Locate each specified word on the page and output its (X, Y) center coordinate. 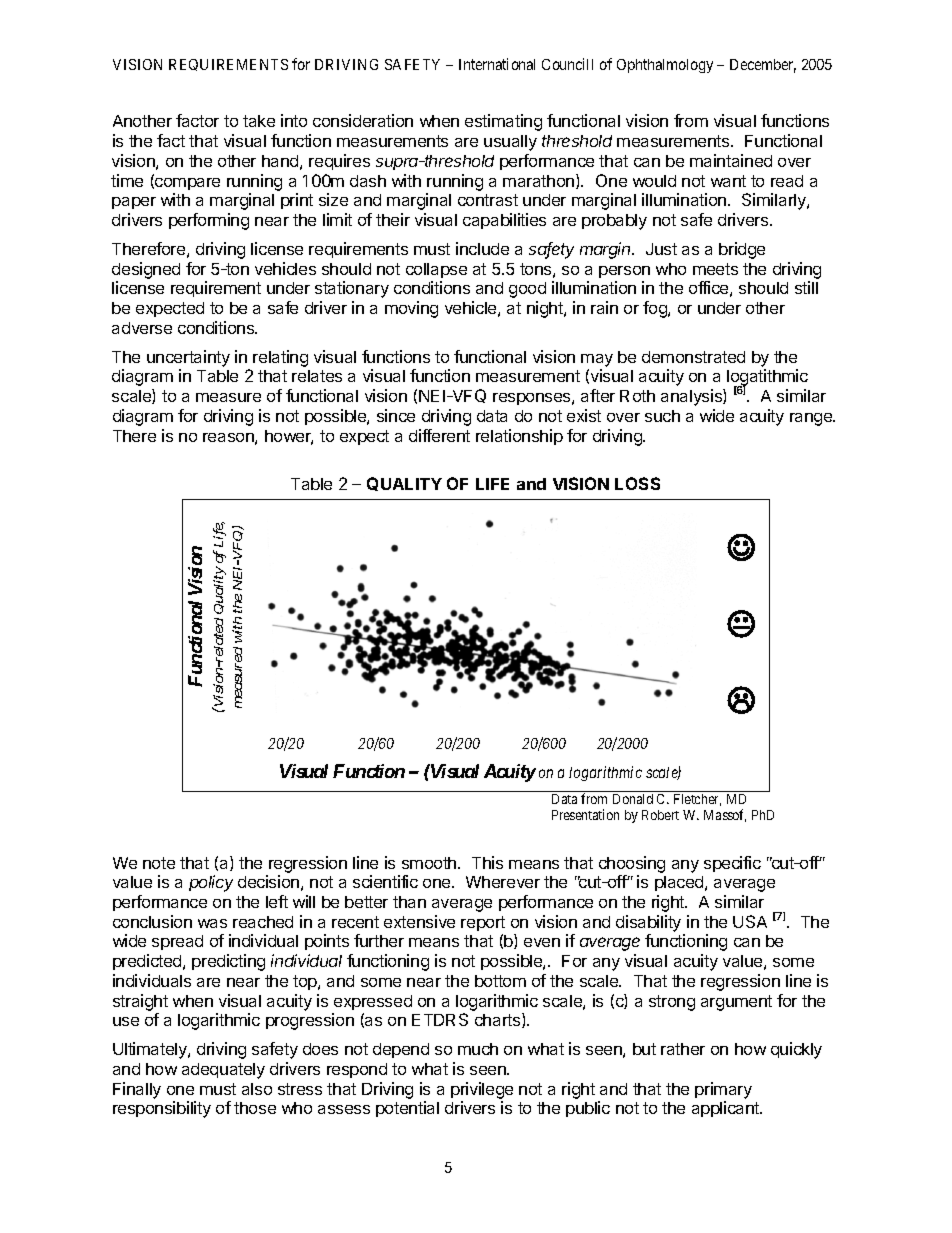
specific (732, 864)
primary (723, 1090)
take (259, 121)
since (396, 415)
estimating (503, 122)
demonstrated (693, 357)
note (159, 863)
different (439, 435)
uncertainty (188, 358)
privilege (482, 1090)
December (763, 66)
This (487, 862)
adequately (223, 1071)
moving (411, 309)
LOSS (637, 483)
